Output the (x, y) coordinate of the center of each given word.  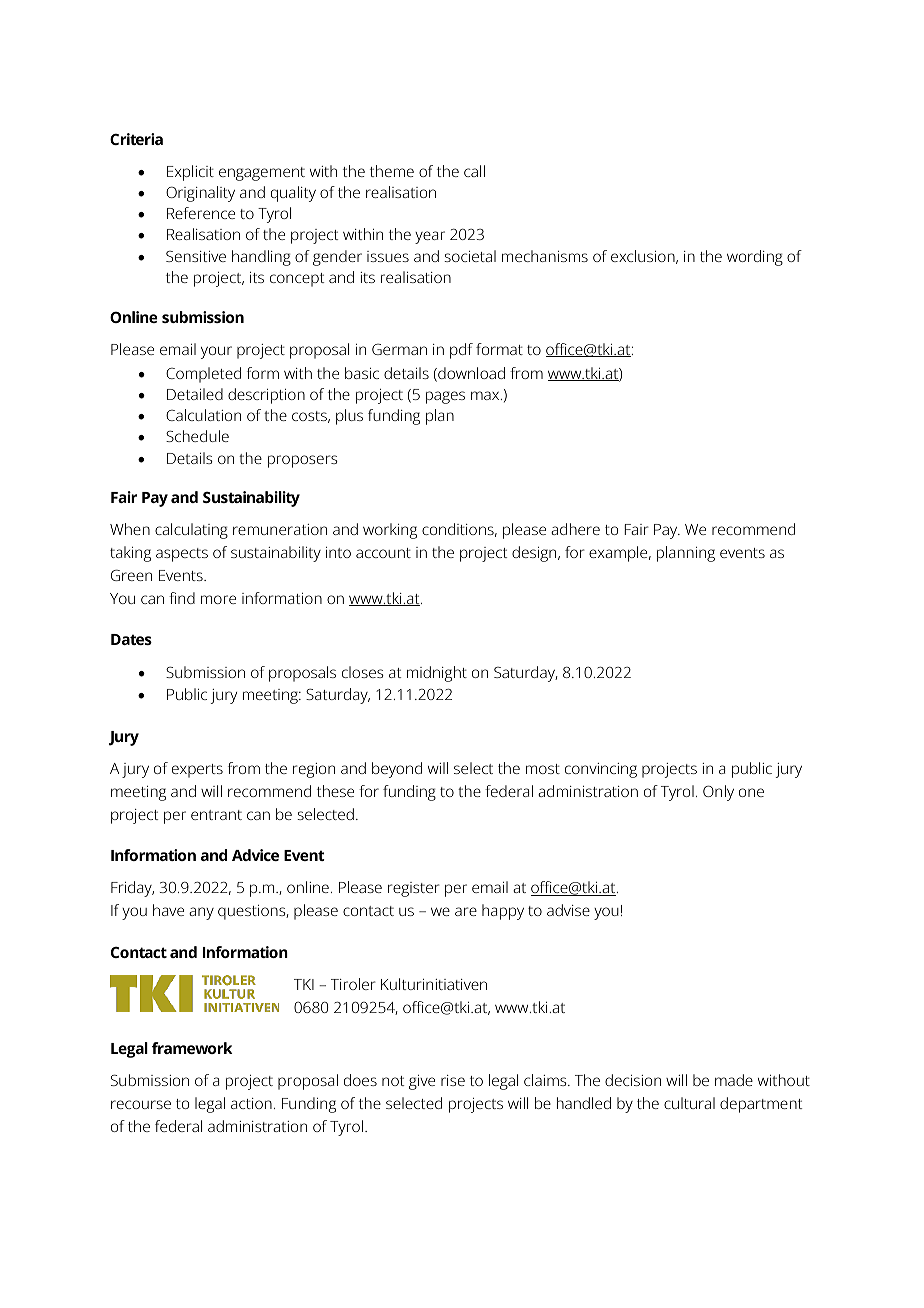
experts (197, 771)
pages (445, 397)
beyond (397, 770)
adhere (575, 529)
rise (453, 1080)
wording (755, 258)
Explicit (190, 173)
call (474, 171)
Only (718, 793)
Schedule (197, 436)
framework (192, 1048)
